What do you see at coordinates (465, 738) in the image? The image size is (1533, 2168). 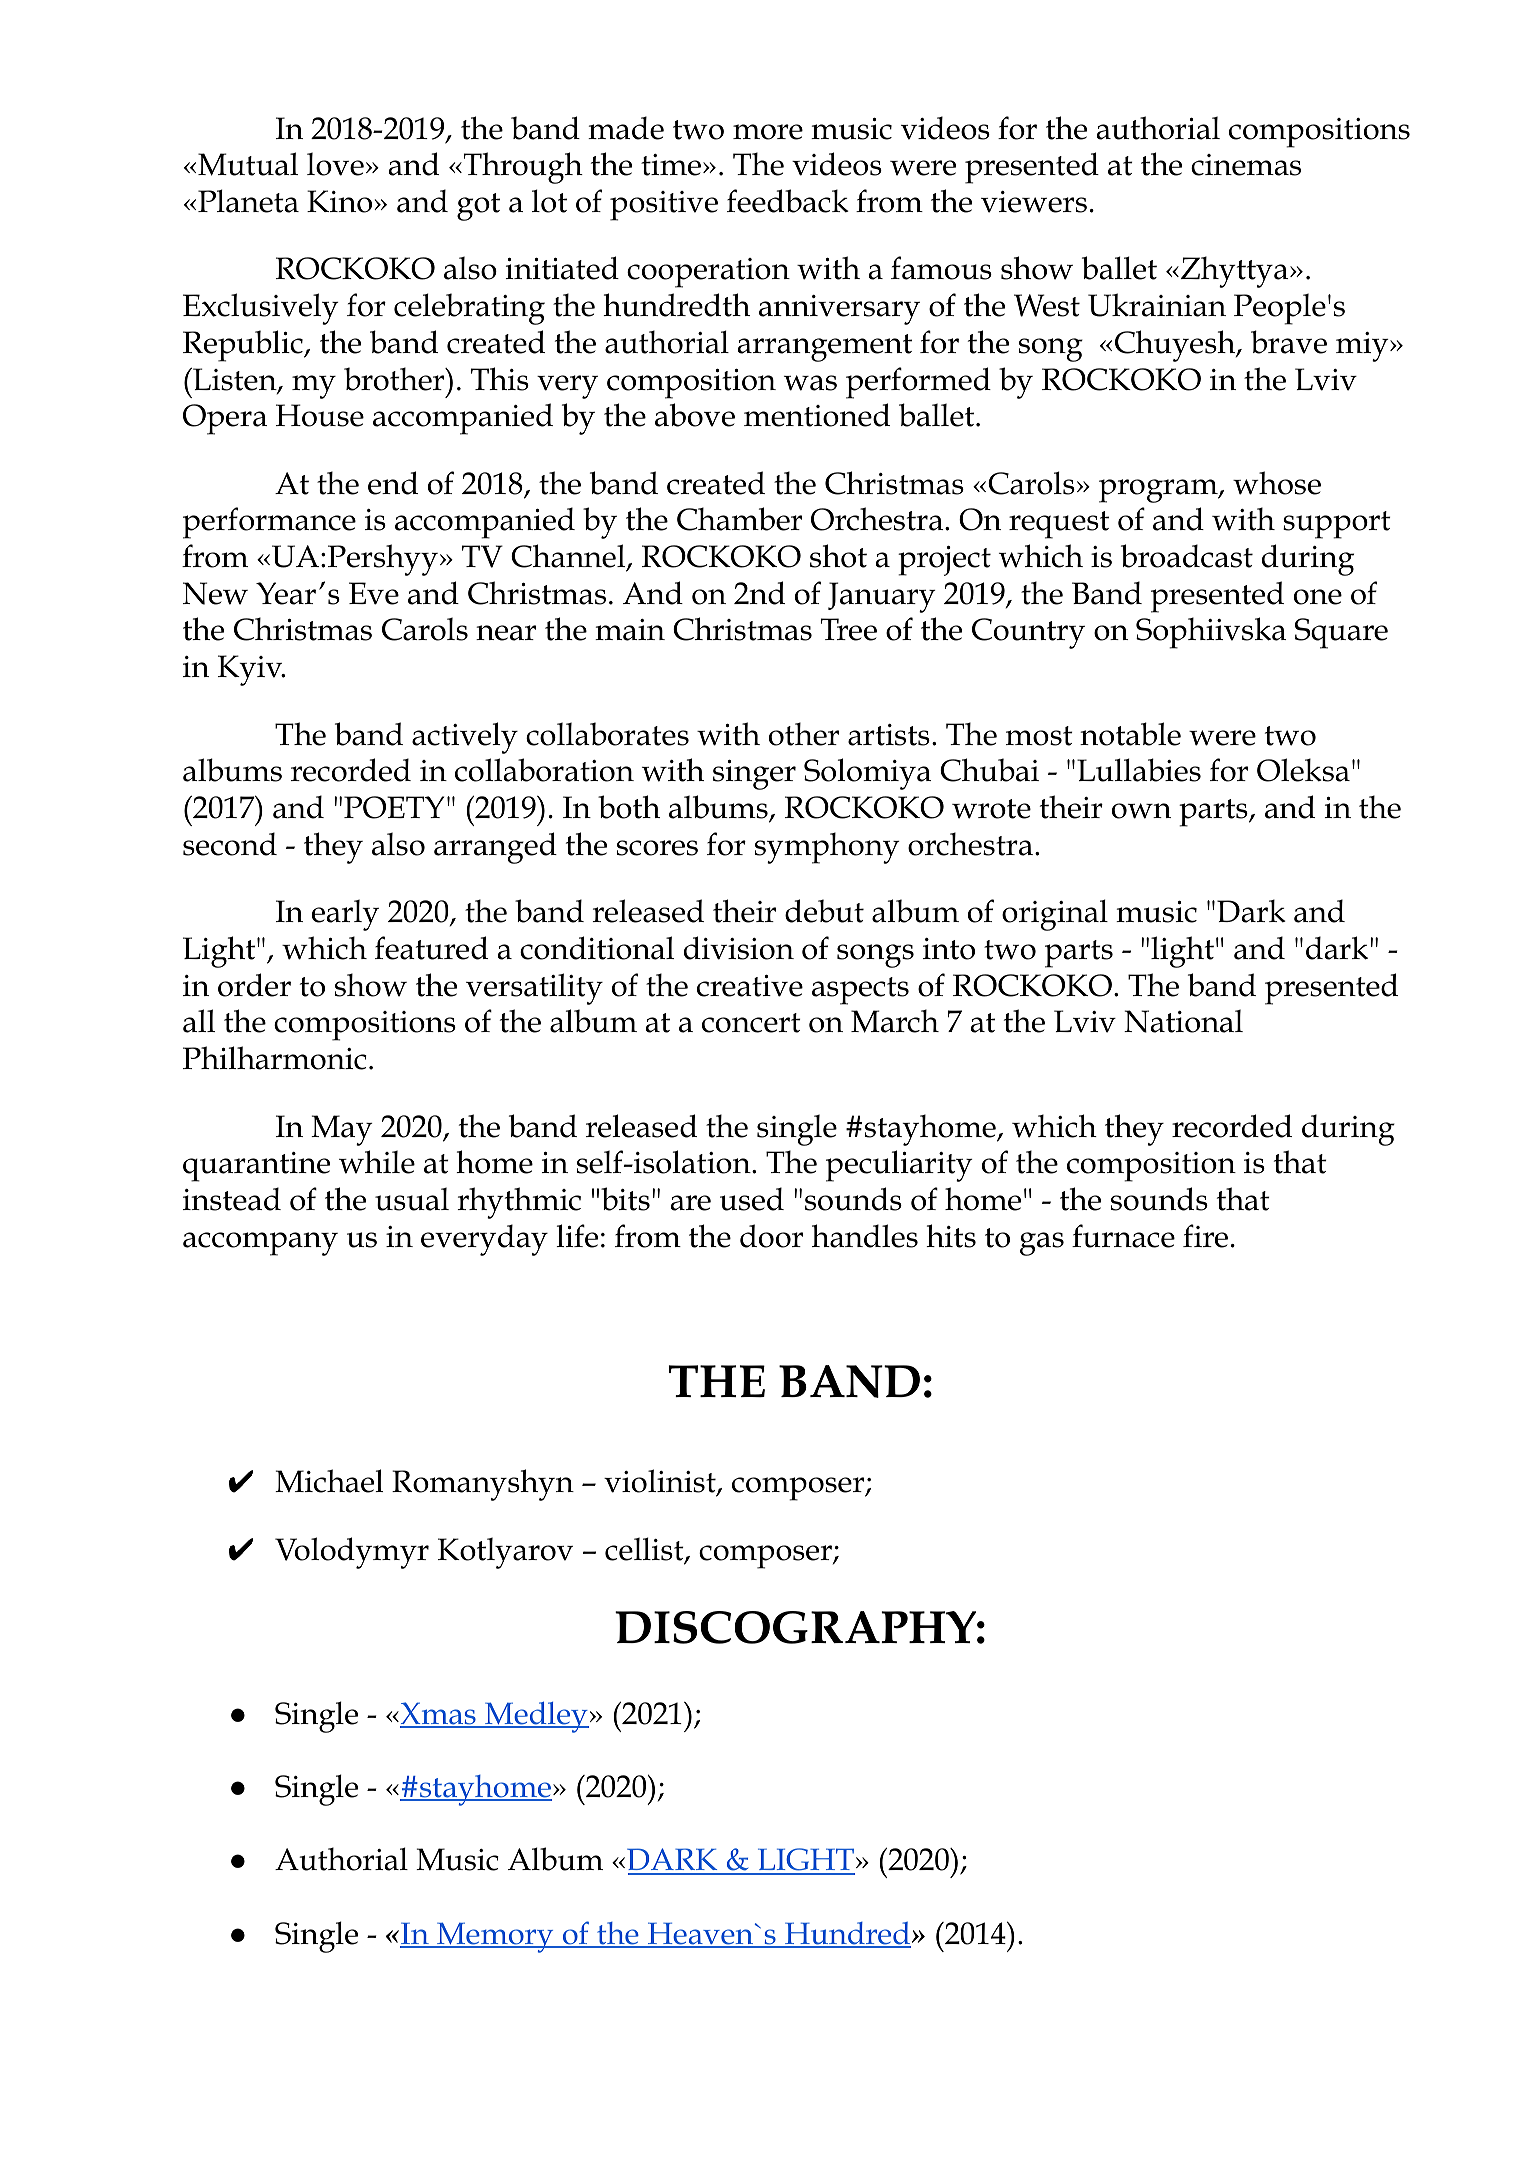 I see `actively` at bounding box center [465, 738].
